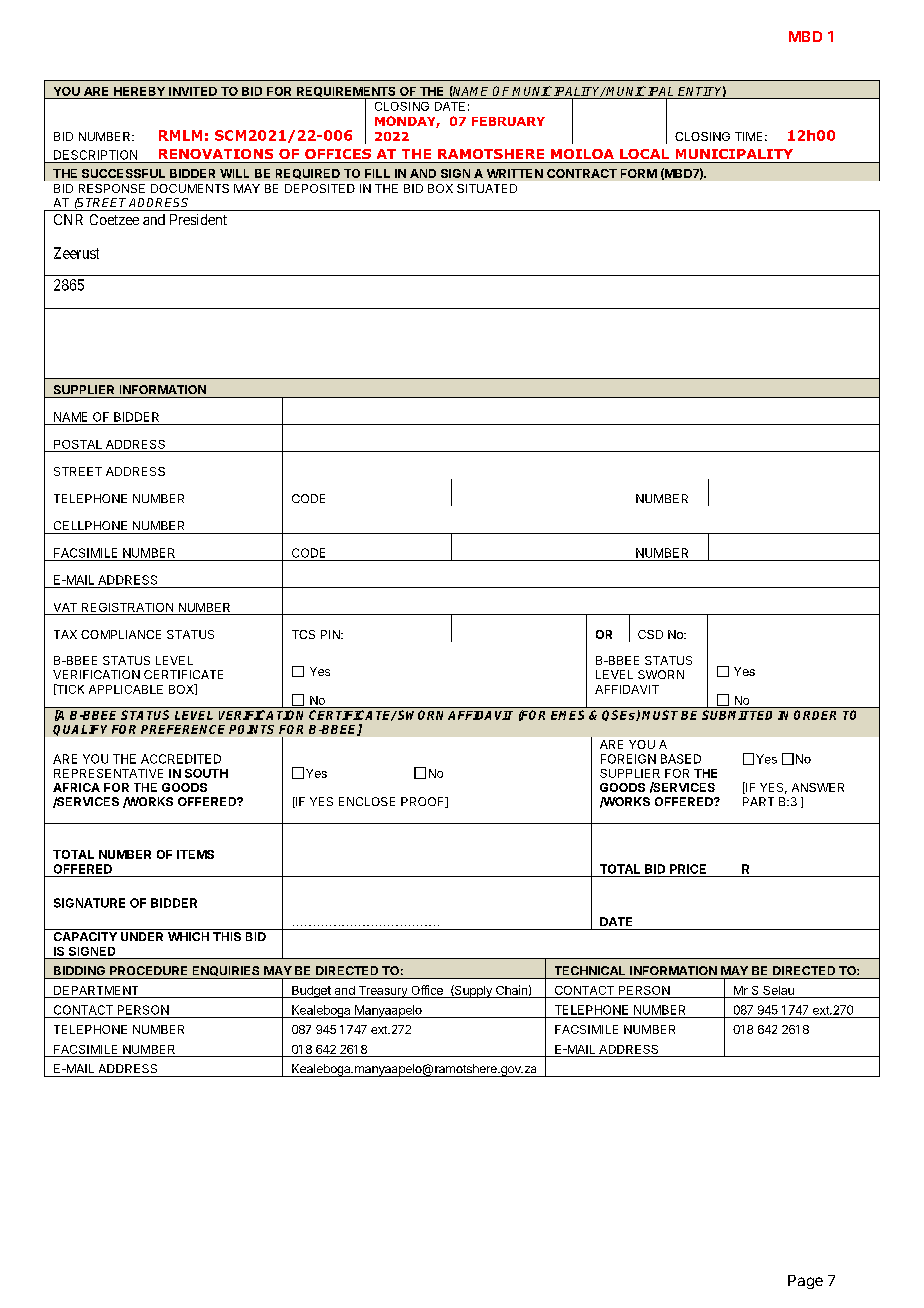 This screenshot has width=924, height=1308. Describe the element at coordinates (383, 992) in the screenshot. I see `Treasury` at that location.
